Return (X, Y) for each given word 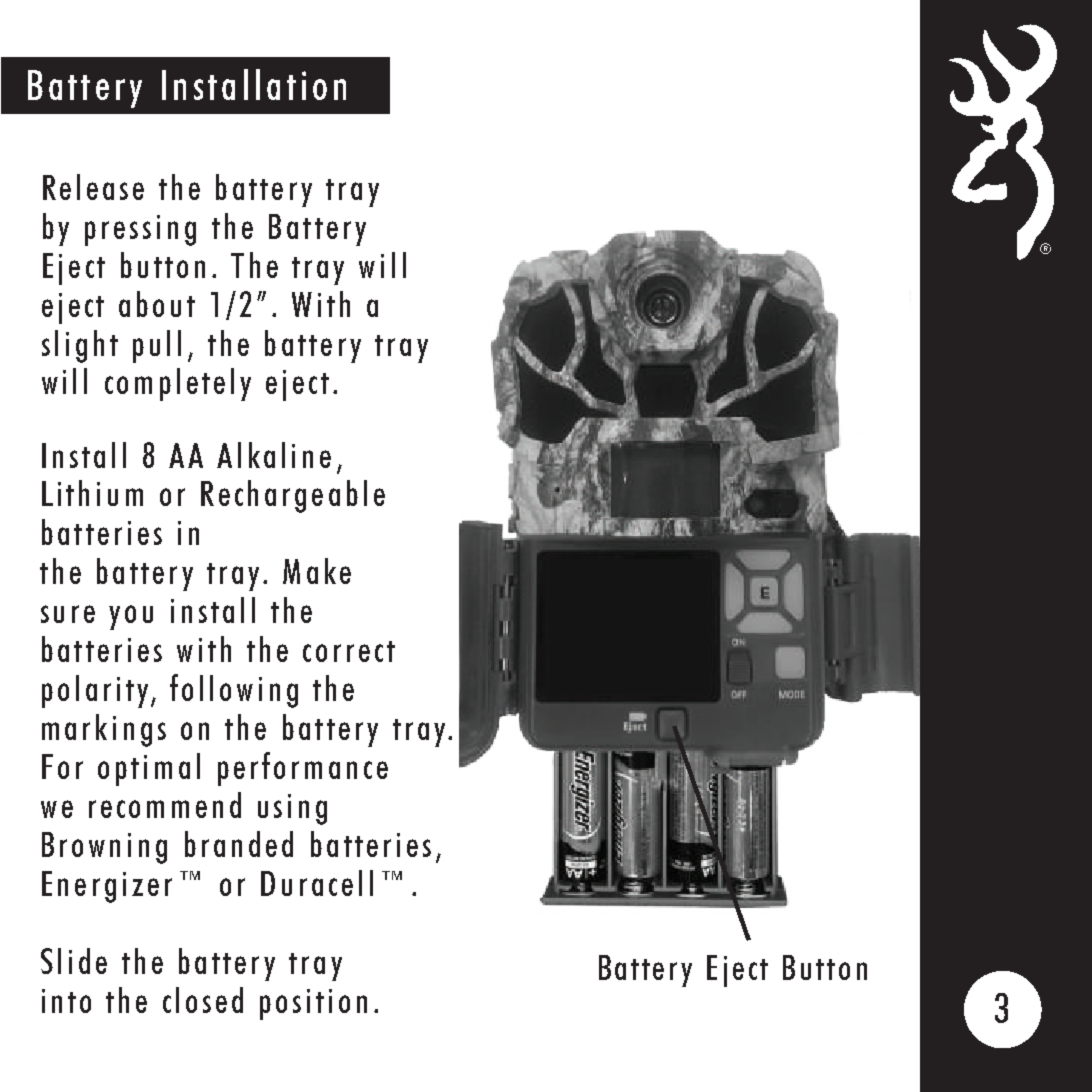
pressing (140, 230)
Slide (74, 961)
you (131, 617)
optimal (149, 769)
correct (349, 651)
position (313, 1004)
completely (178, 384)
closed (203, 1000)
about (157, 304)
